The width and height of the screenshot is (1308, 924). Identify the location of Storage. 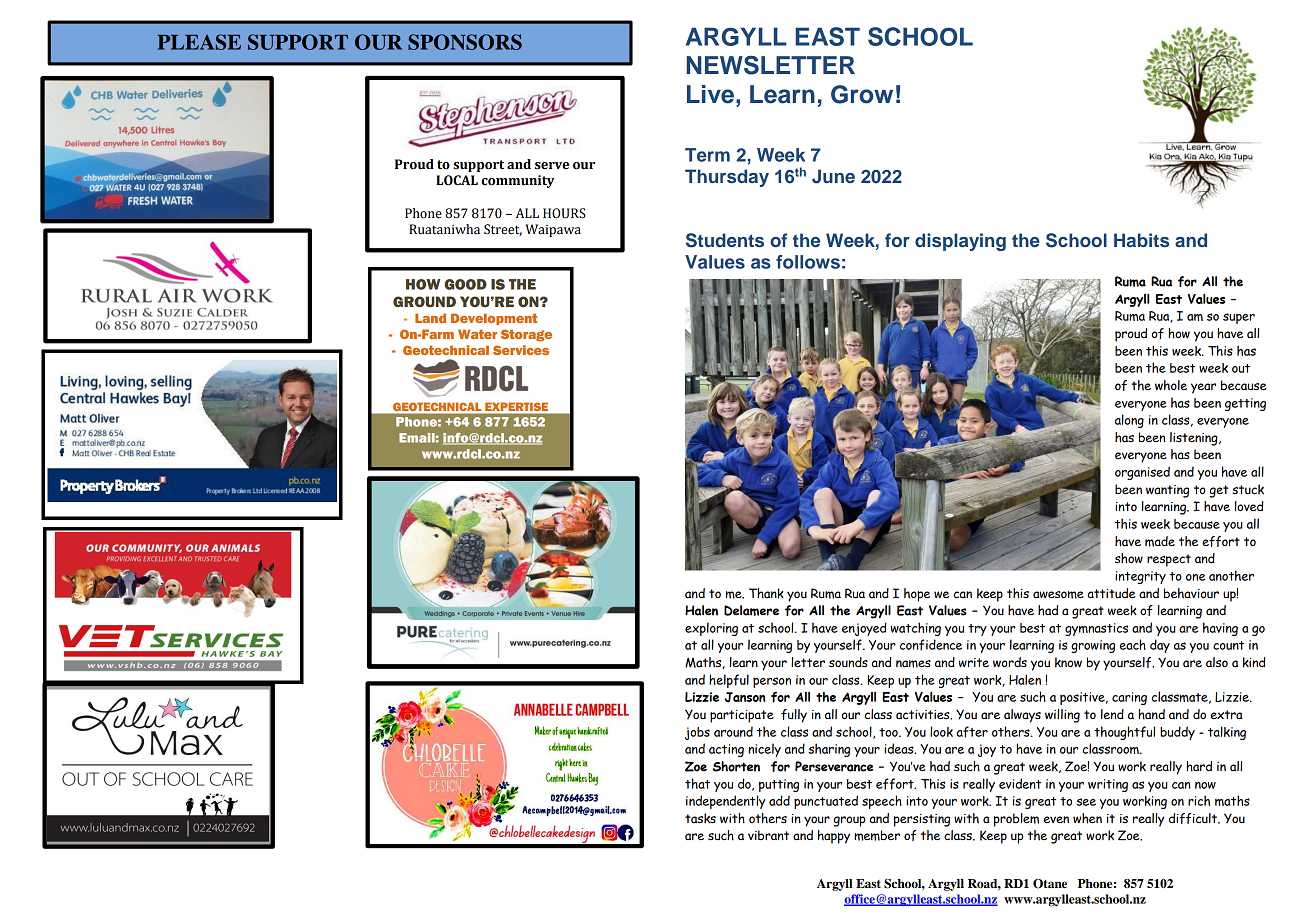
(526, 335).
